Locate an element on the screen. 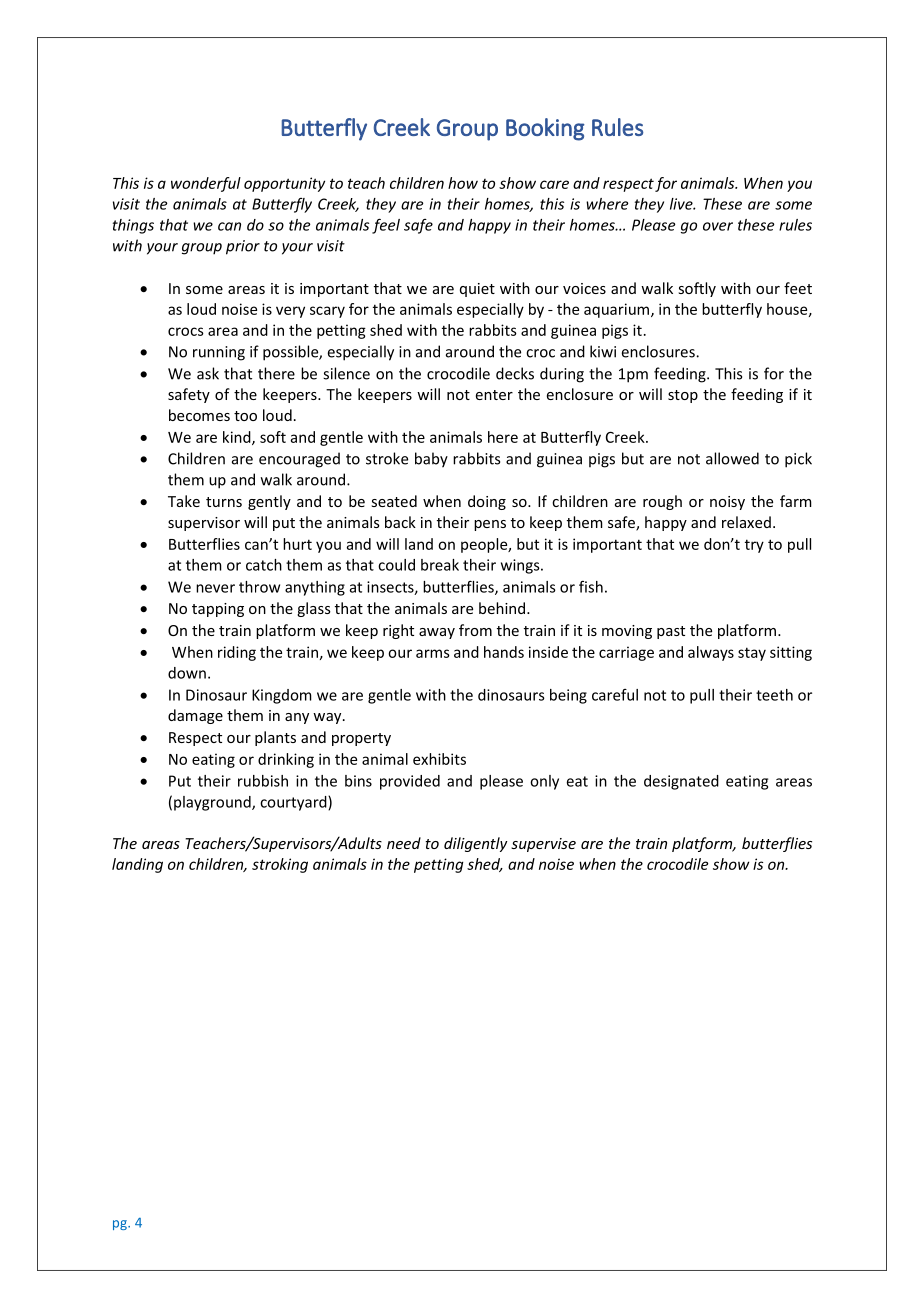  arms is located at coordinates (433, 653).
